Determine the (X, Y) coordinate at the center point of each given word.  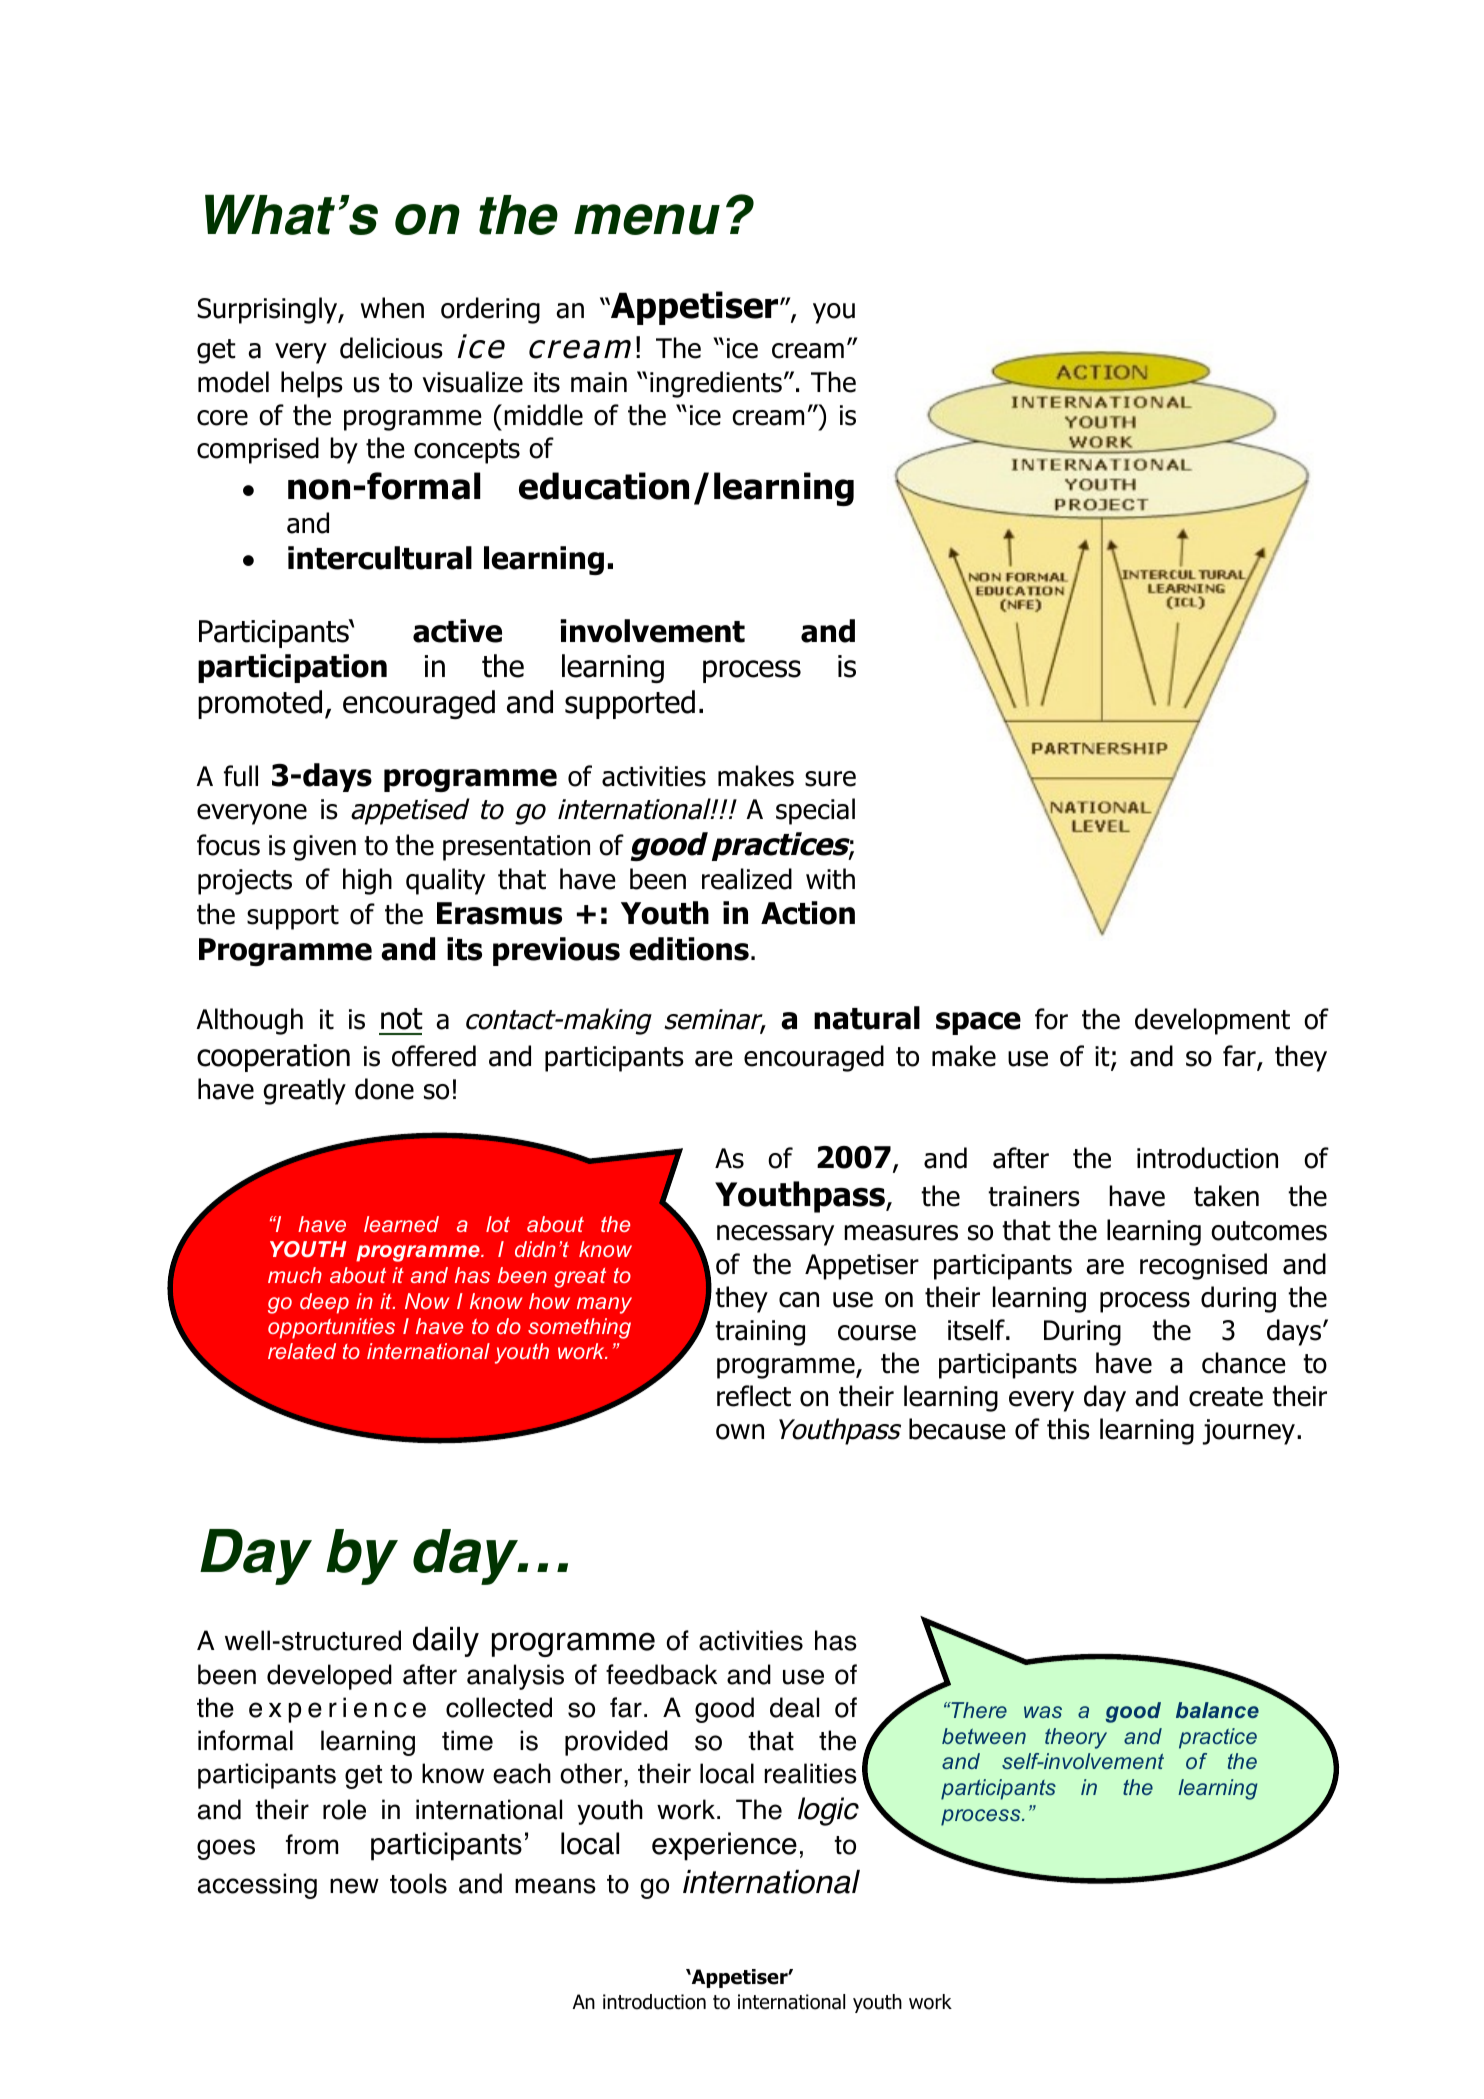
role (344, 1809)
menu (647, 219)
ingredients (716, 384)
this (1068, 1429)
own (740, 1432)
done (384, 1089)
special (815, 811)
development (1212, 1021)
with (830, 879)
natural (867, 1018)
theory (1076, 1738)
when (392, 308)
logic (828, 1811)
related (302, 1351)
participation (292, 668)
